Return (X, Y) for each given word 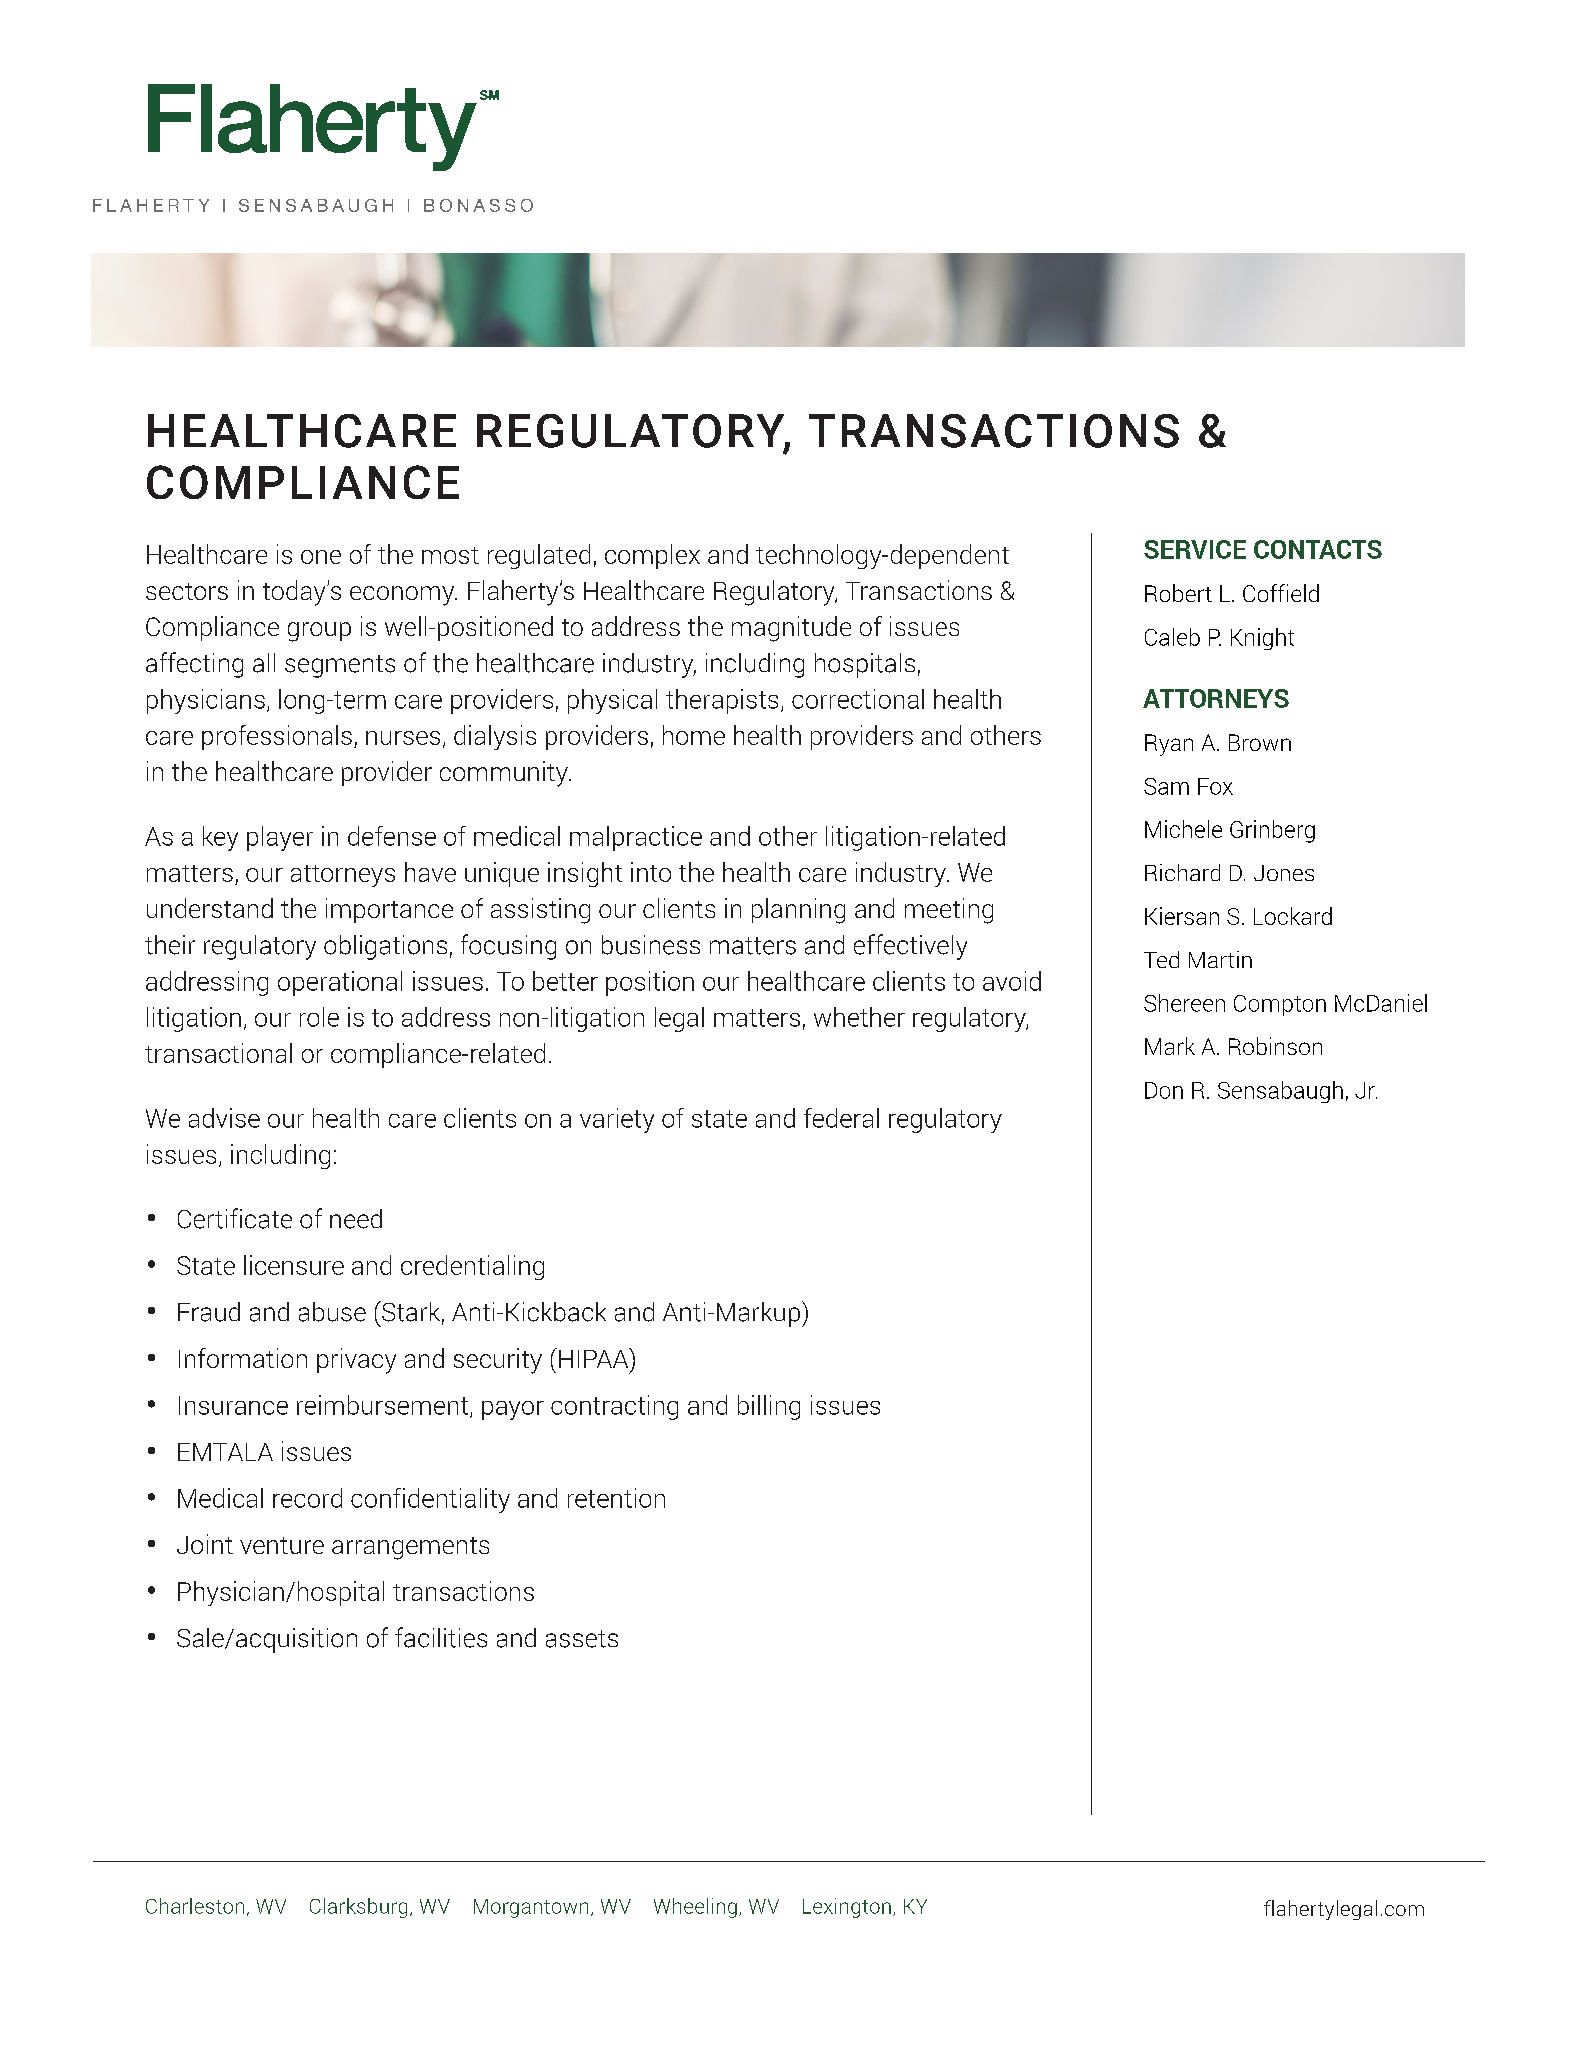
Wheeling (695, 1908)
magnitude (791, 629)
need (356, 1219)
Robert (1178, 593)
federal (841, 1118)
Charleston (195, 1906)
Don (1164, 1090)
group (319, 632)
